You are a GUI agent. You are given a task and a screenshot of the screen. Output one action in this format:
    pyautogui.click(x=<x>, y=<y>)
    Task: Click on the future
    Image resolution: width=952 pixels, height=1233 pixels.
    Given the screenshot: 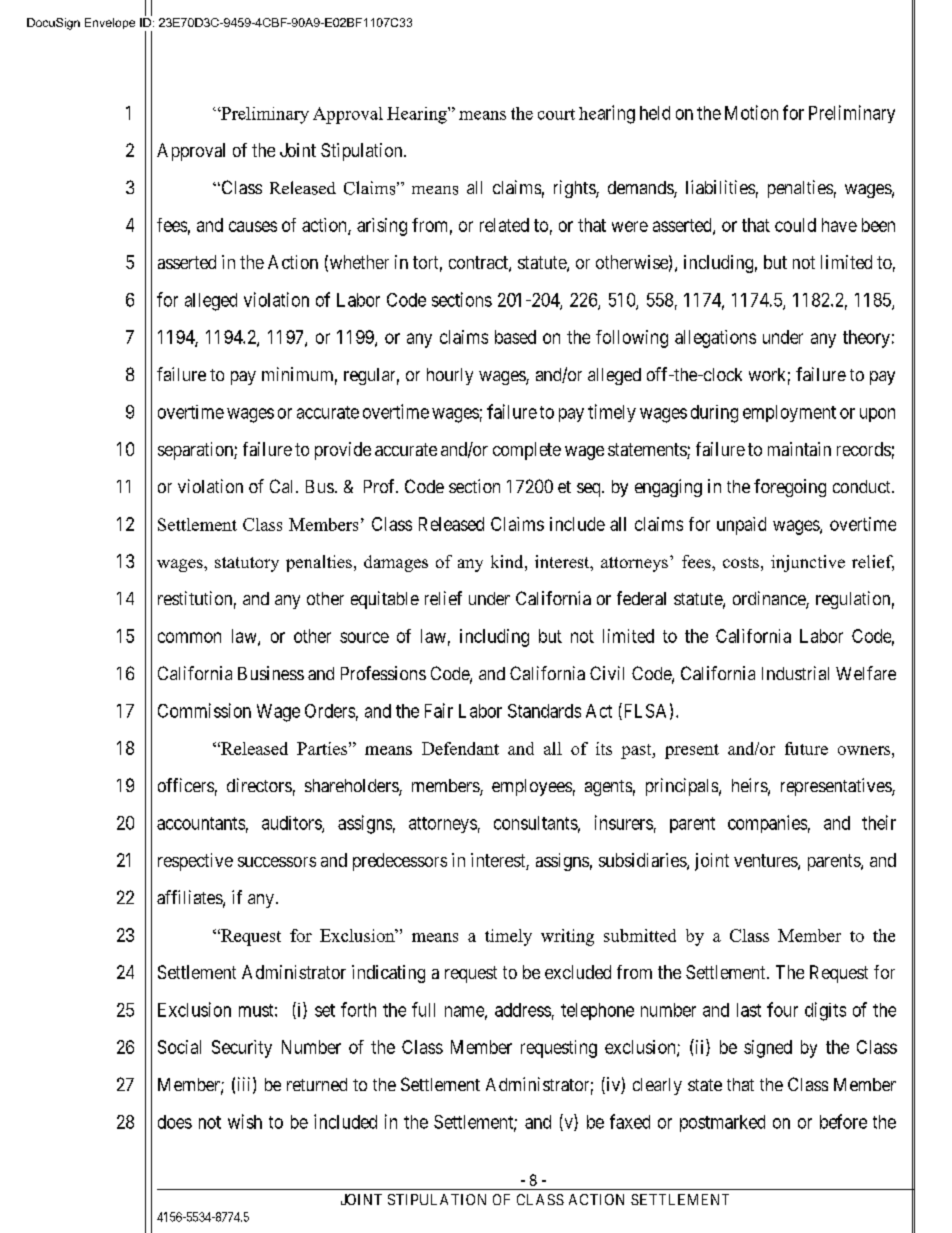 What is the action you would take?
    pyautogui.click(x=806, y=748)
